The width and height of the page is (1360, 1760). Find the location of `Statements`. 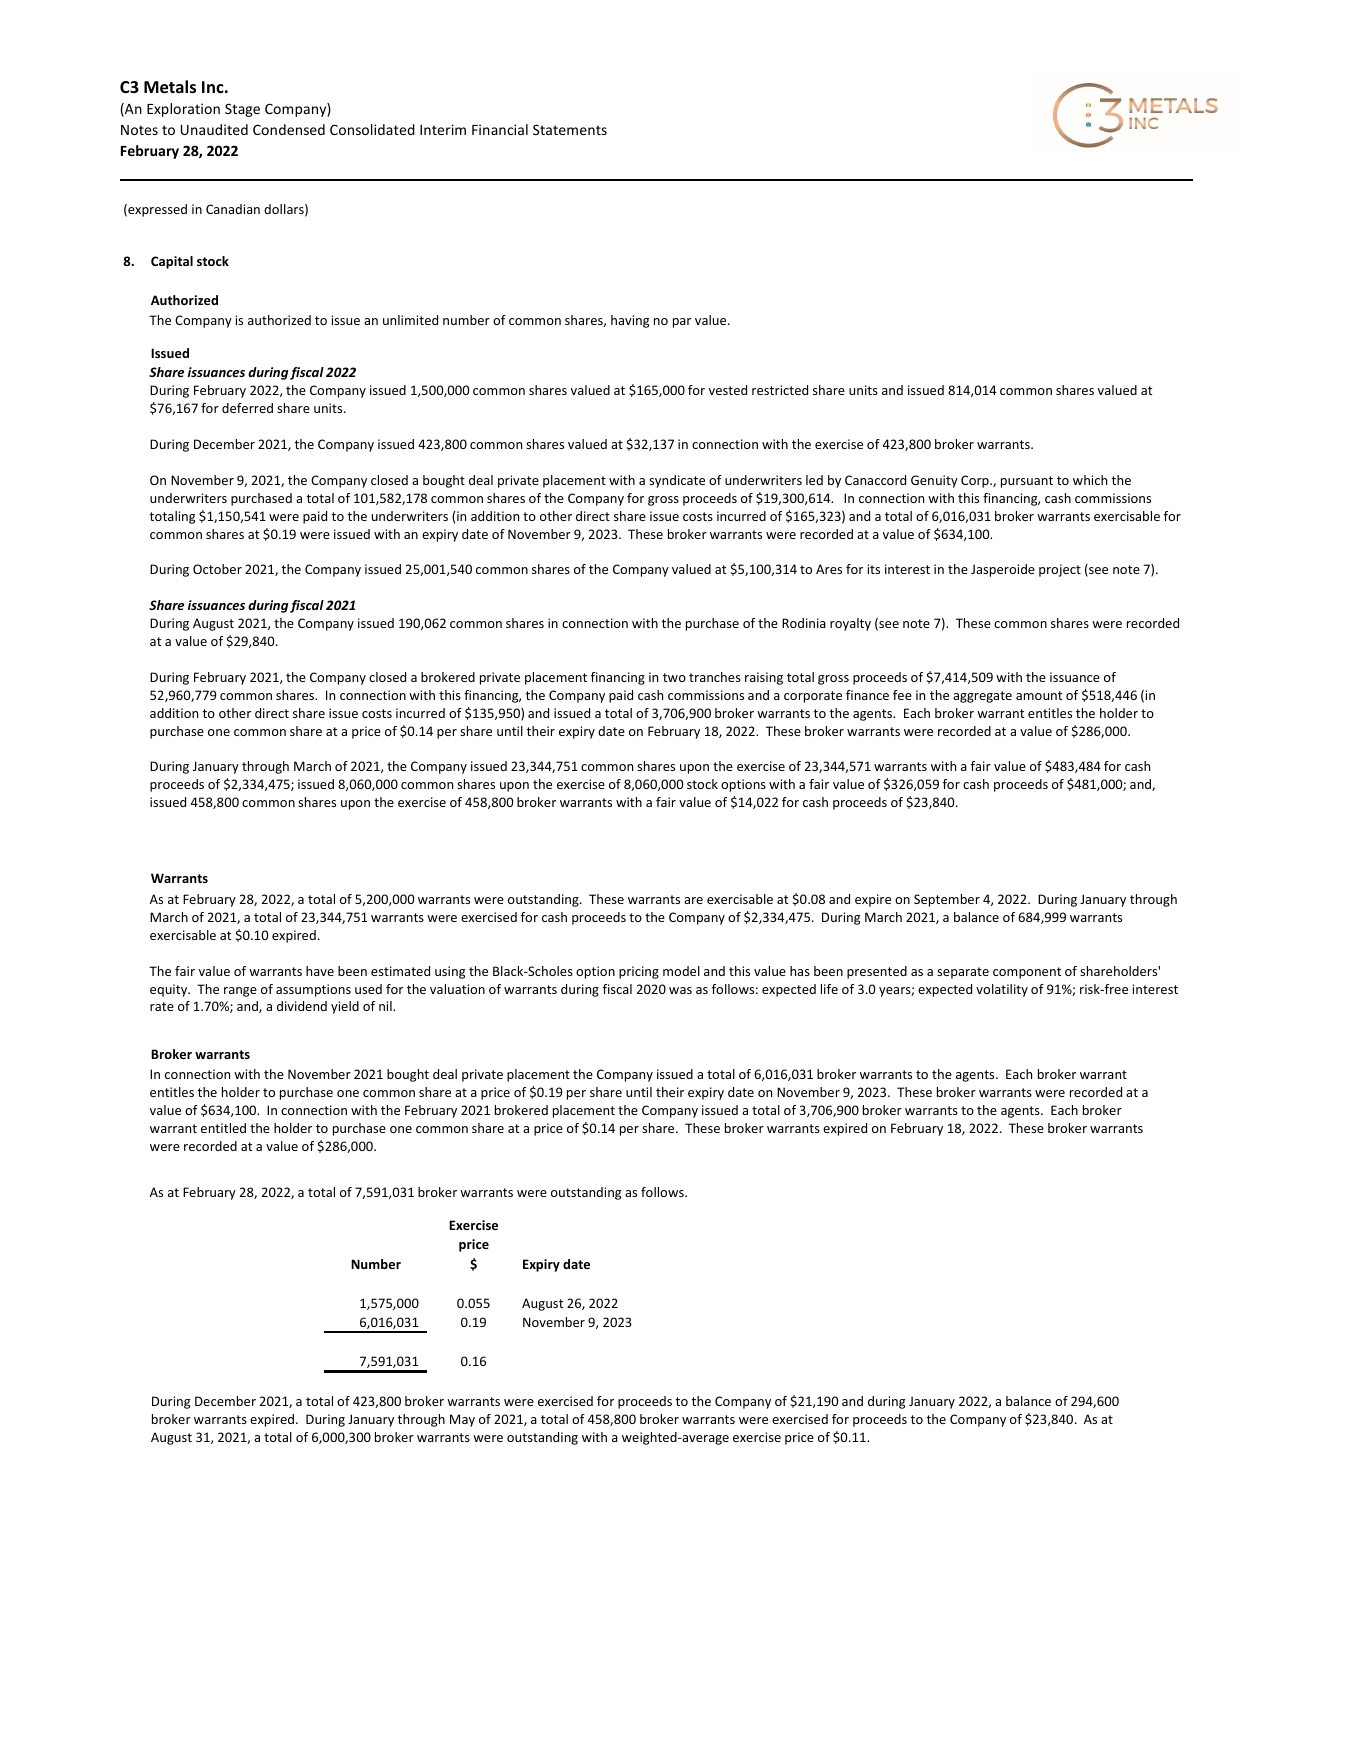

Statements is located at coordinates (570, 129).
